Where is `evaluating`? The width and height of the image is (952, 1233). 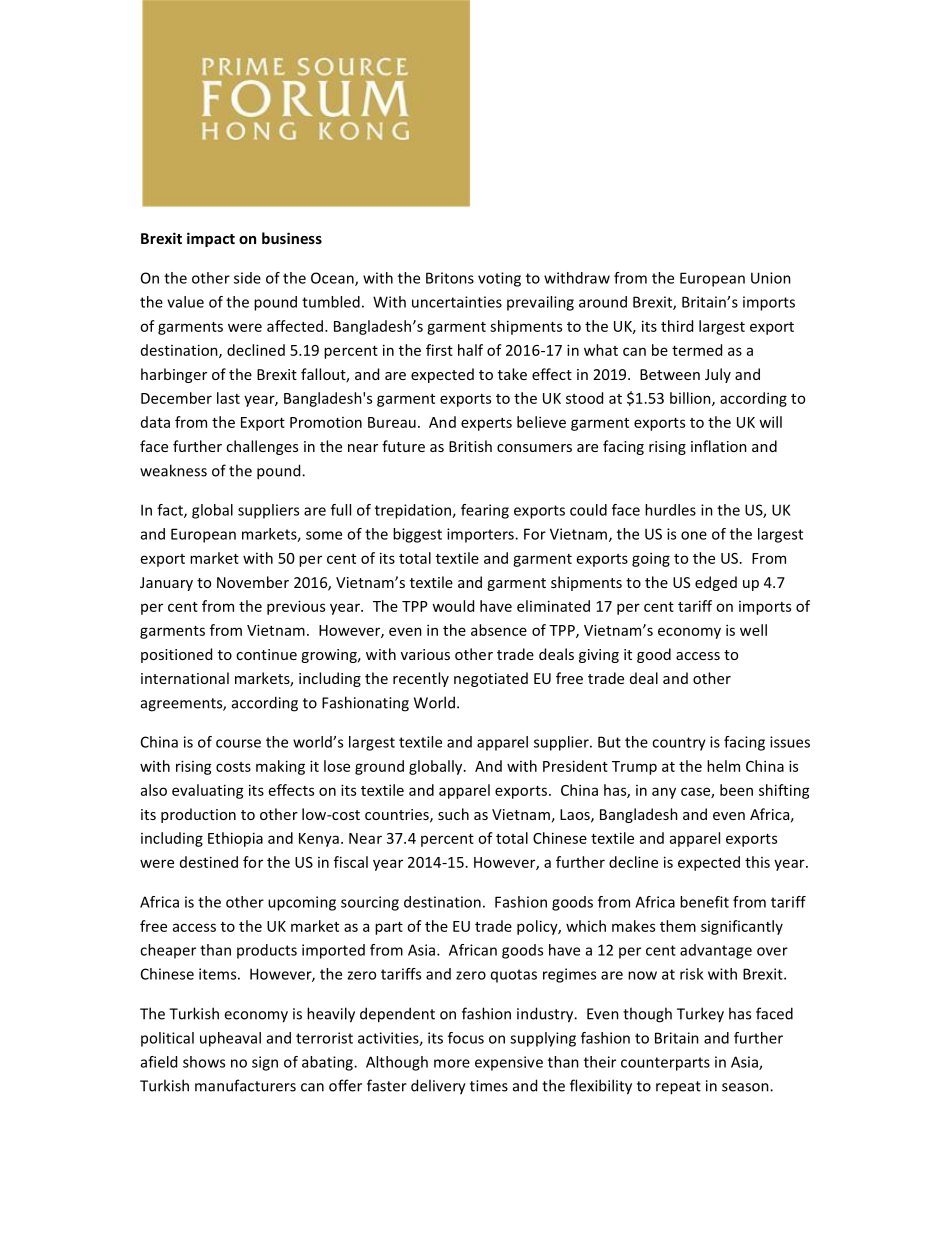 evaluating is located at coordinates (208, 791).
